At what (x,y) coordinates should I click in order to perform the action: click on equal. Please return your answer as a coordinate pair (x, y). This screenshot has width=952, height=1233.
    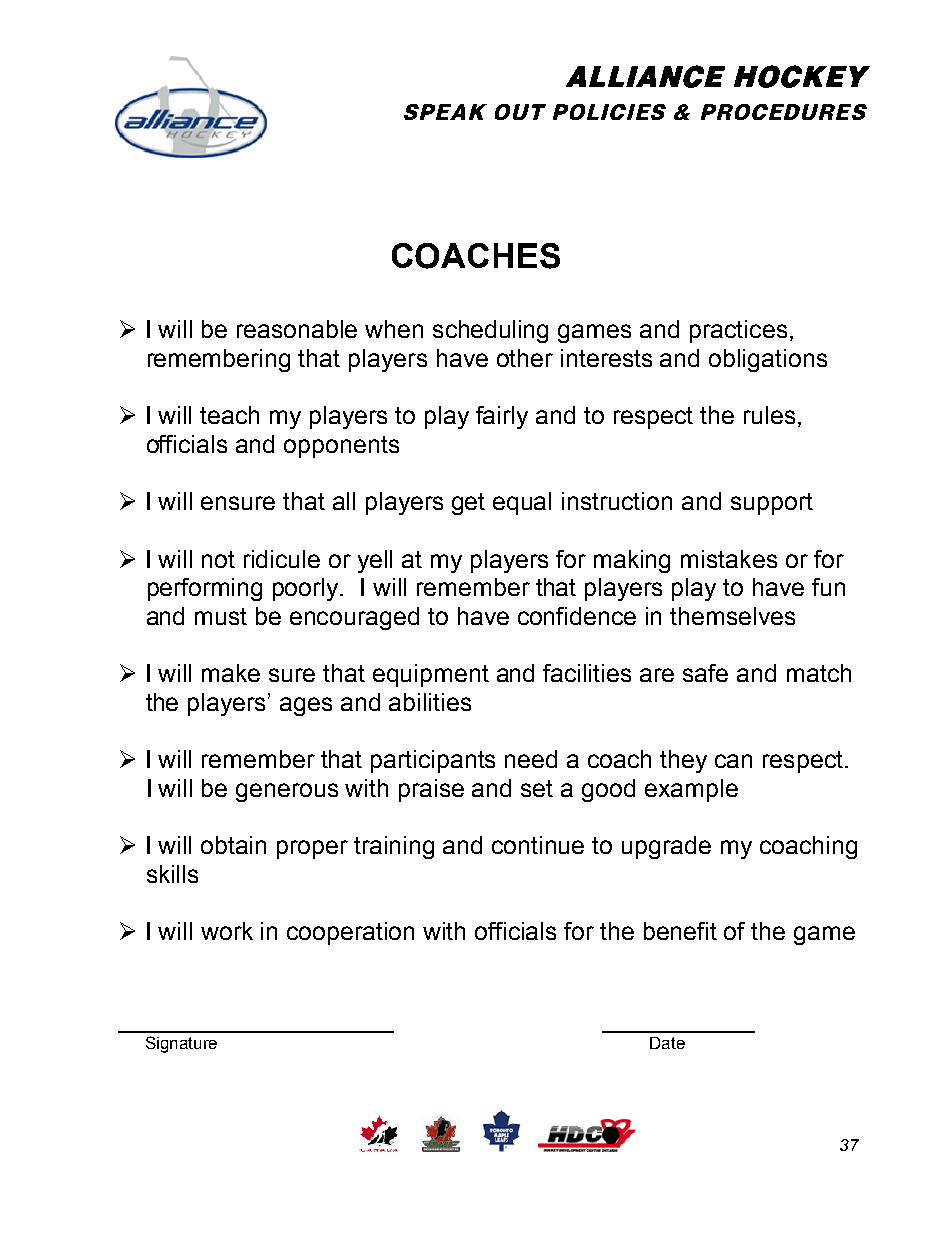
    Looking at the image, I should click on (522, 503).
